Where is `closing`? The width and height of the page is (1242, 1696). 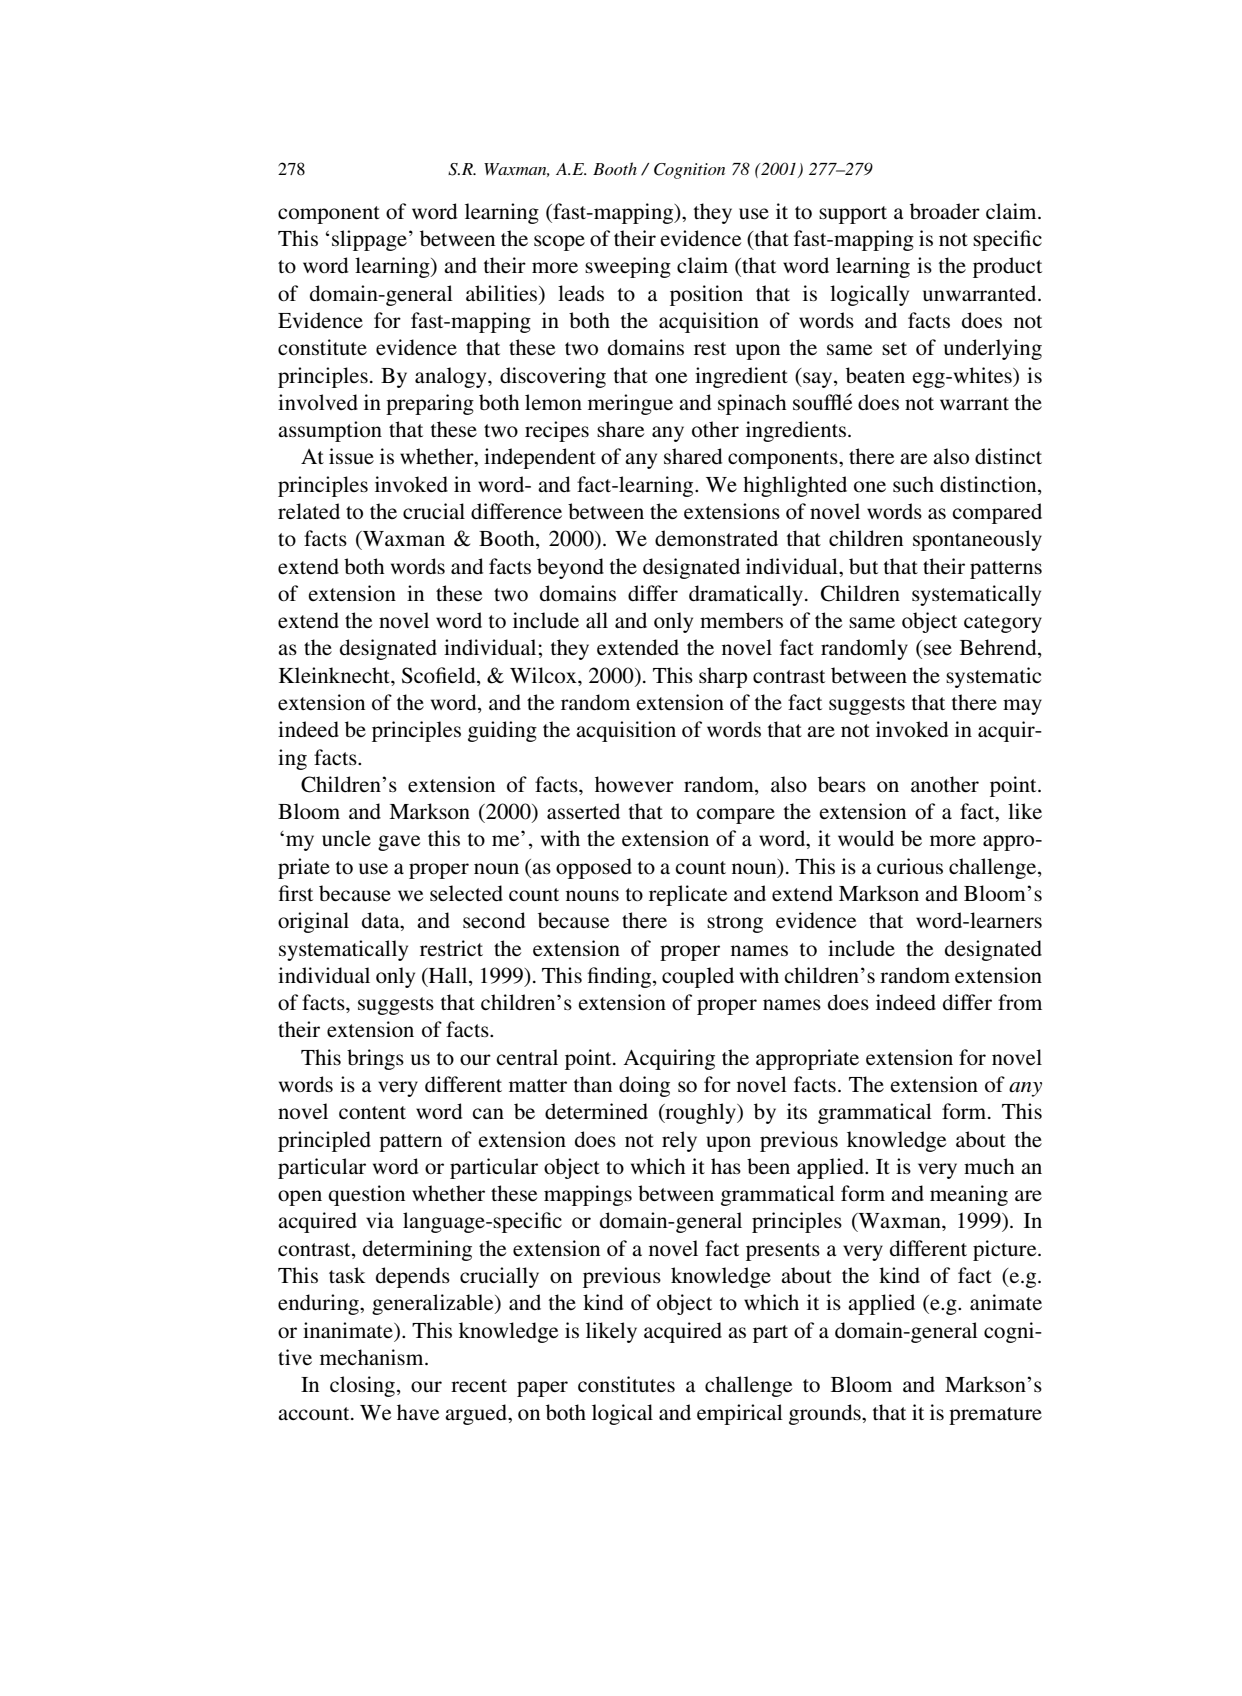 closing is located at coordinates (362, 1386).
